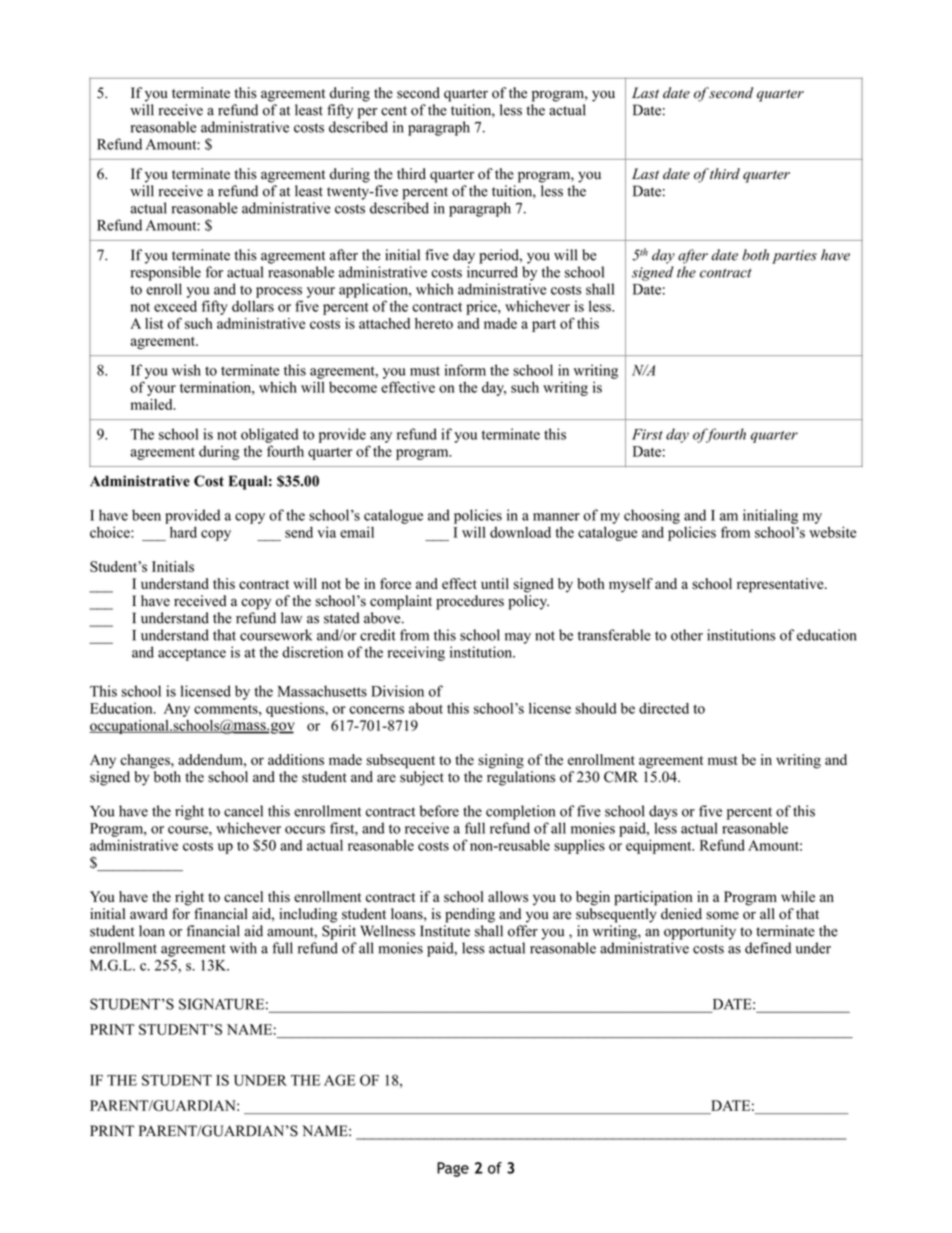 This screenshot has height=1233, width=952. What do you see at coordinates (465, 370) in the screenshot?
I see `inform` at bounding box center [465, 370].
